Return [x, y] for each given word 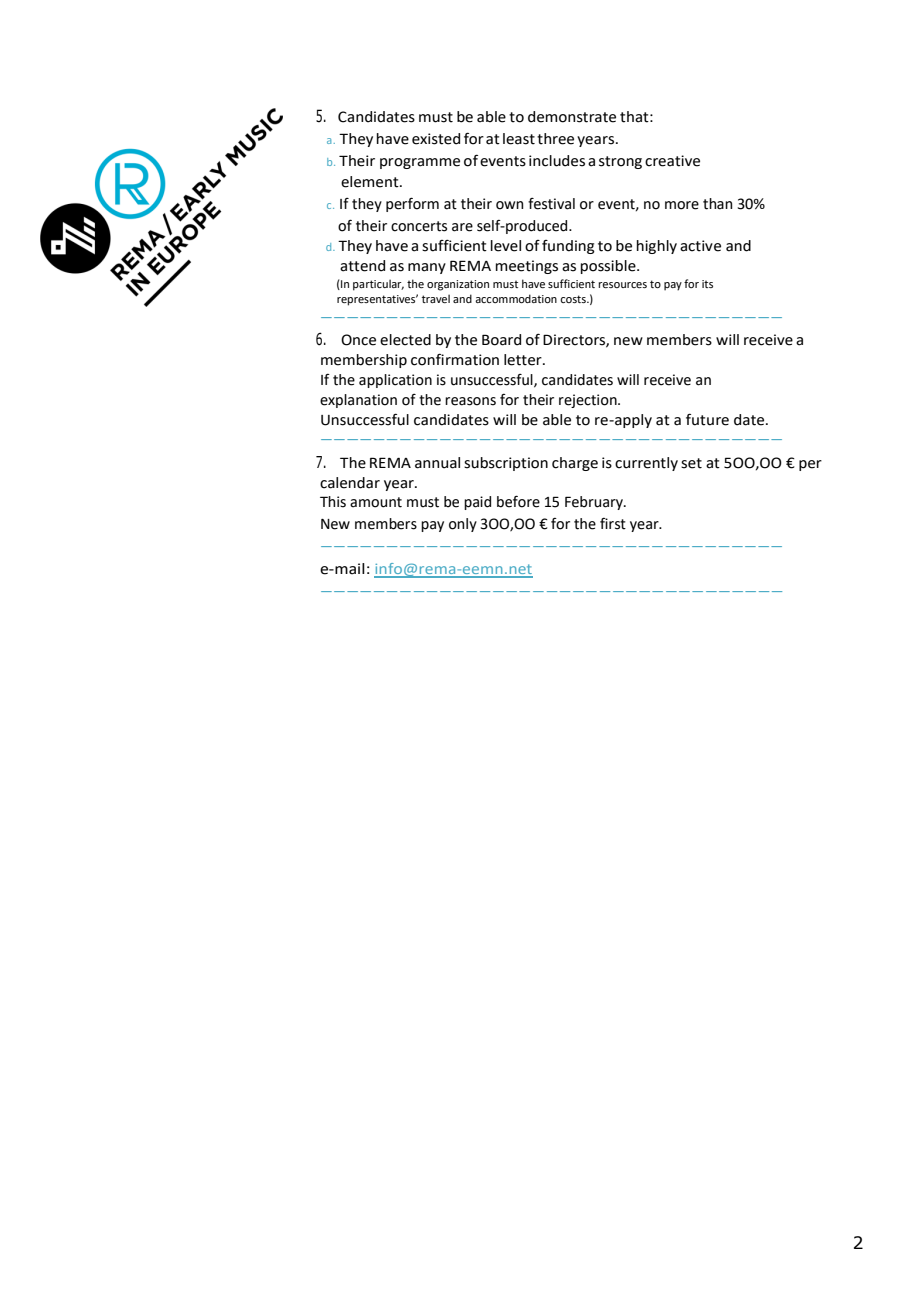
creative [672, 161]
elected [405, 340]
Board [501, 340]
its [707, 284]
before [518, 501]
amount [376, 502]
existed [436, 139]
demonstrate [572, 117]
